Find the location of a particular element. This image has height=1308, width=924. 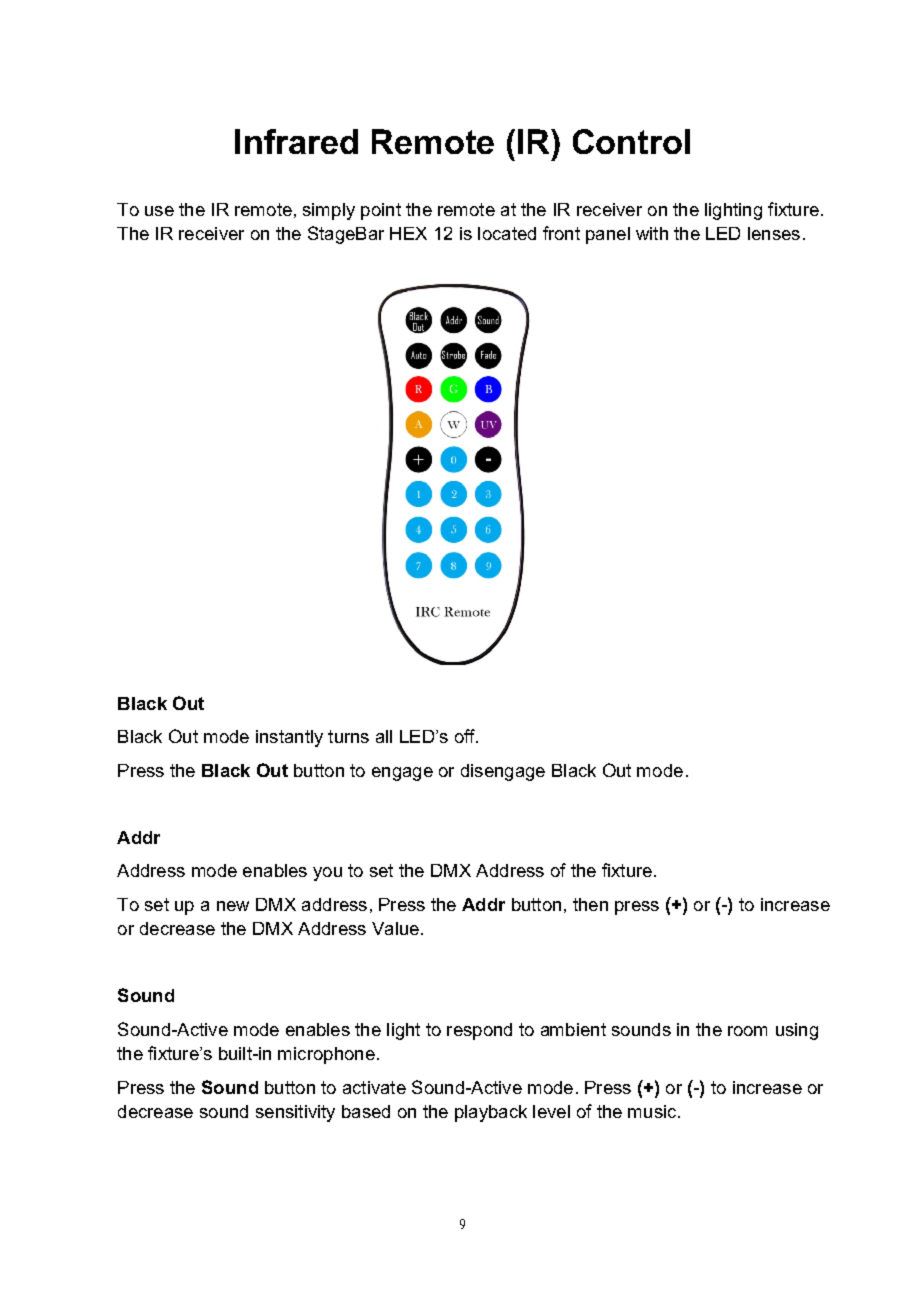

sensitivity is located at coordinates (295, 1113).
